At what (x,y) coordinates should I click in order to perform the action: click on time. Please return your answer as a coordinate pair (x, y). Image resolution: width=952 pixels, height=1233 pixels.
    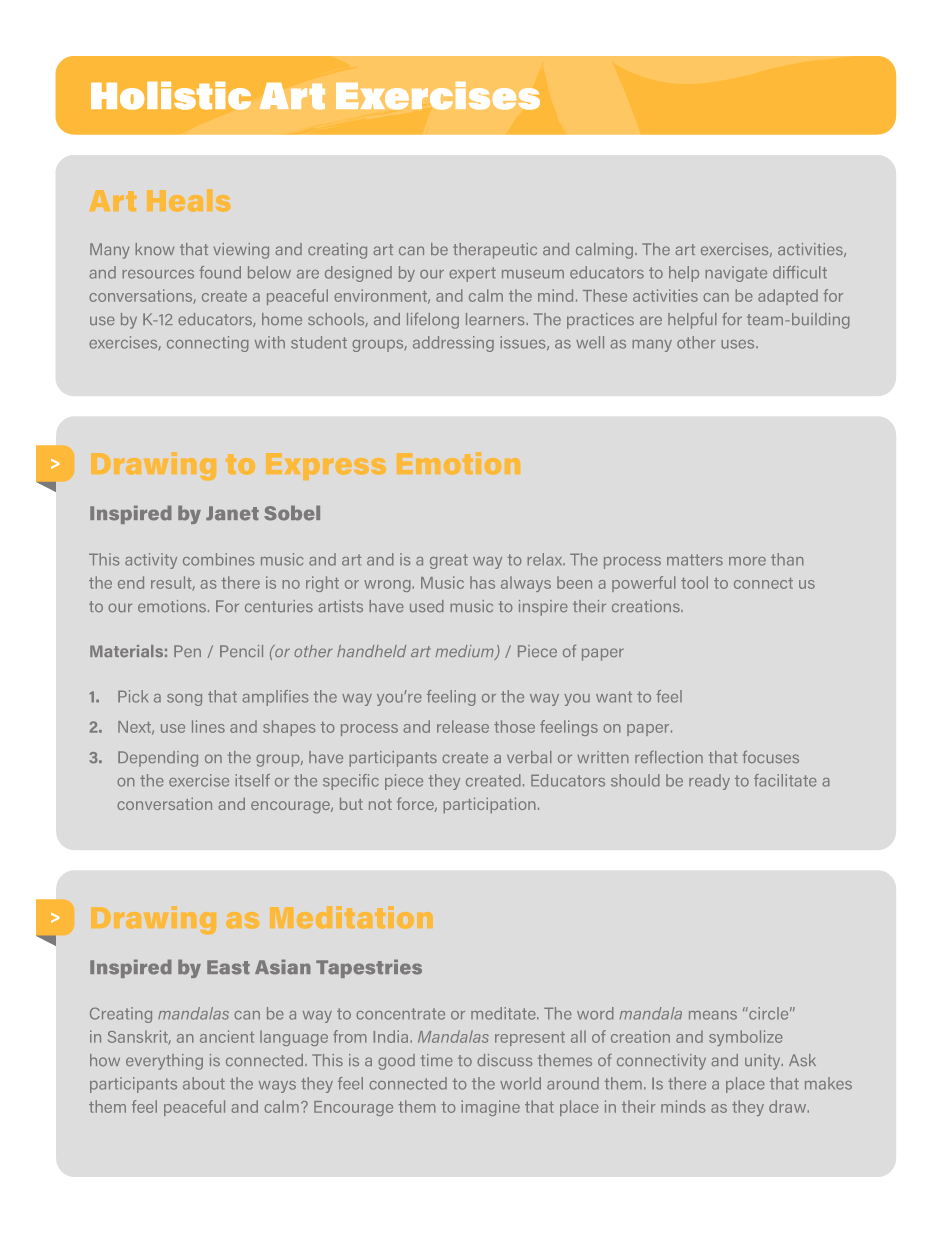
    Looking at the image, I should click on (437, 1060).
